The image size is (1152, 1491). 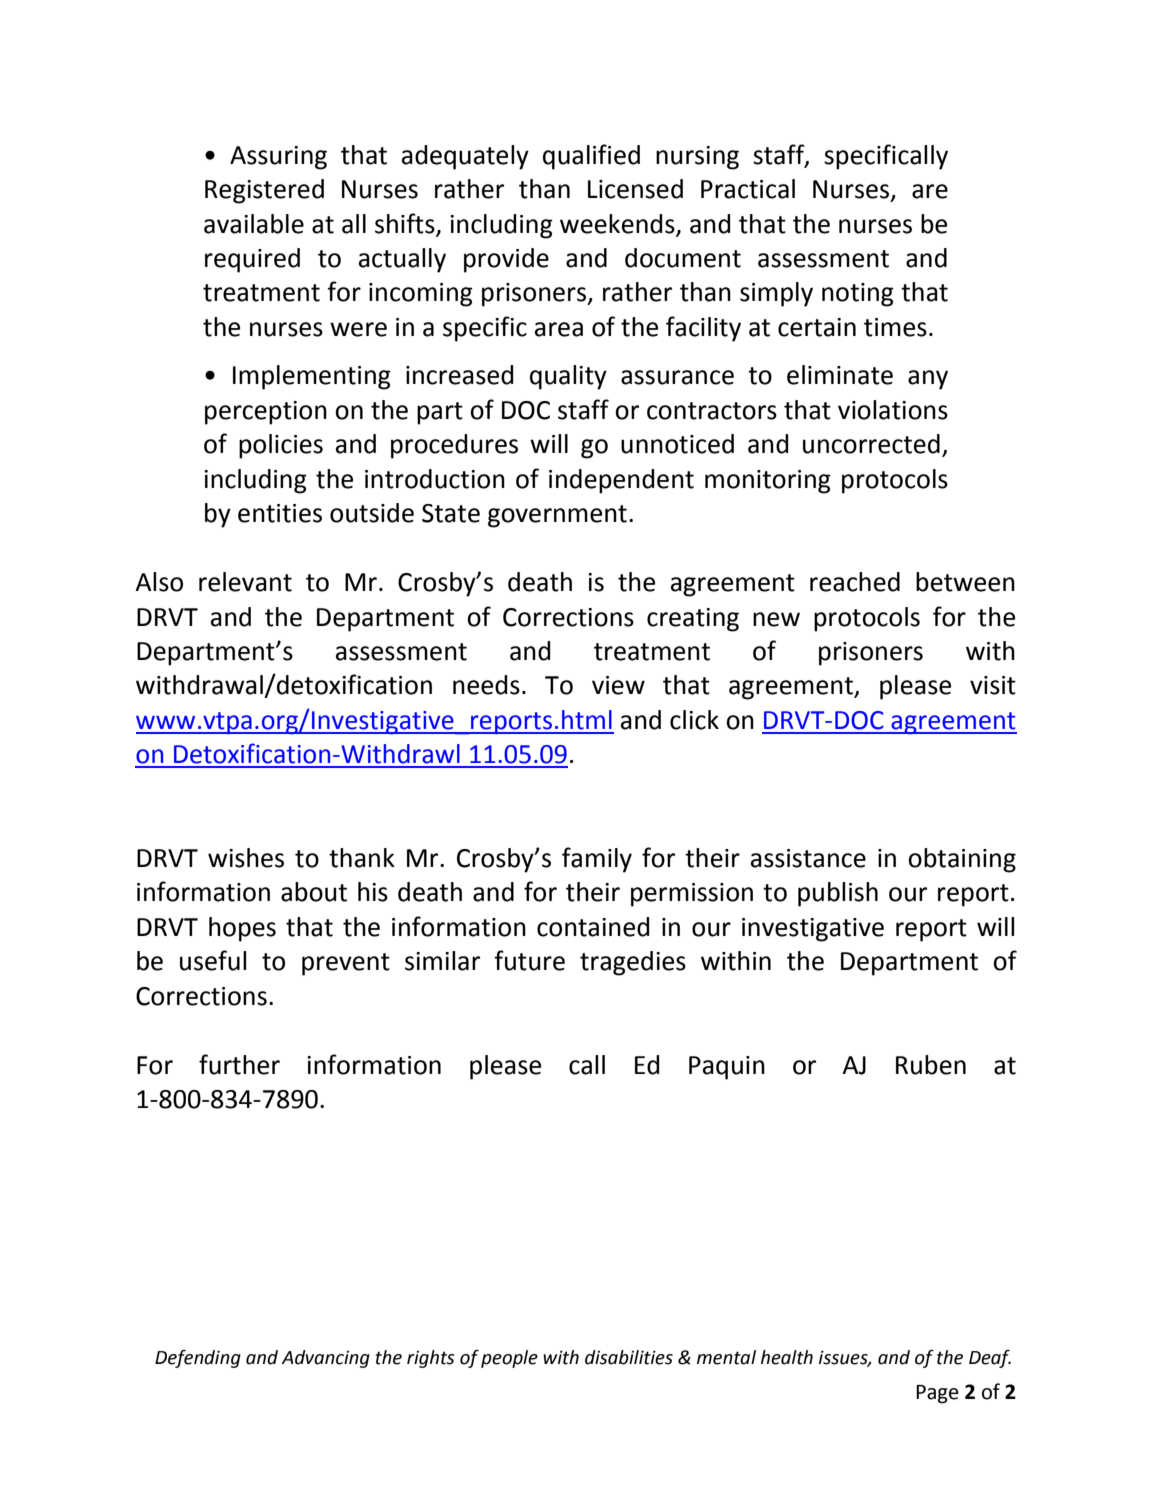 I want to click on family, so click(x=597, y=860).
